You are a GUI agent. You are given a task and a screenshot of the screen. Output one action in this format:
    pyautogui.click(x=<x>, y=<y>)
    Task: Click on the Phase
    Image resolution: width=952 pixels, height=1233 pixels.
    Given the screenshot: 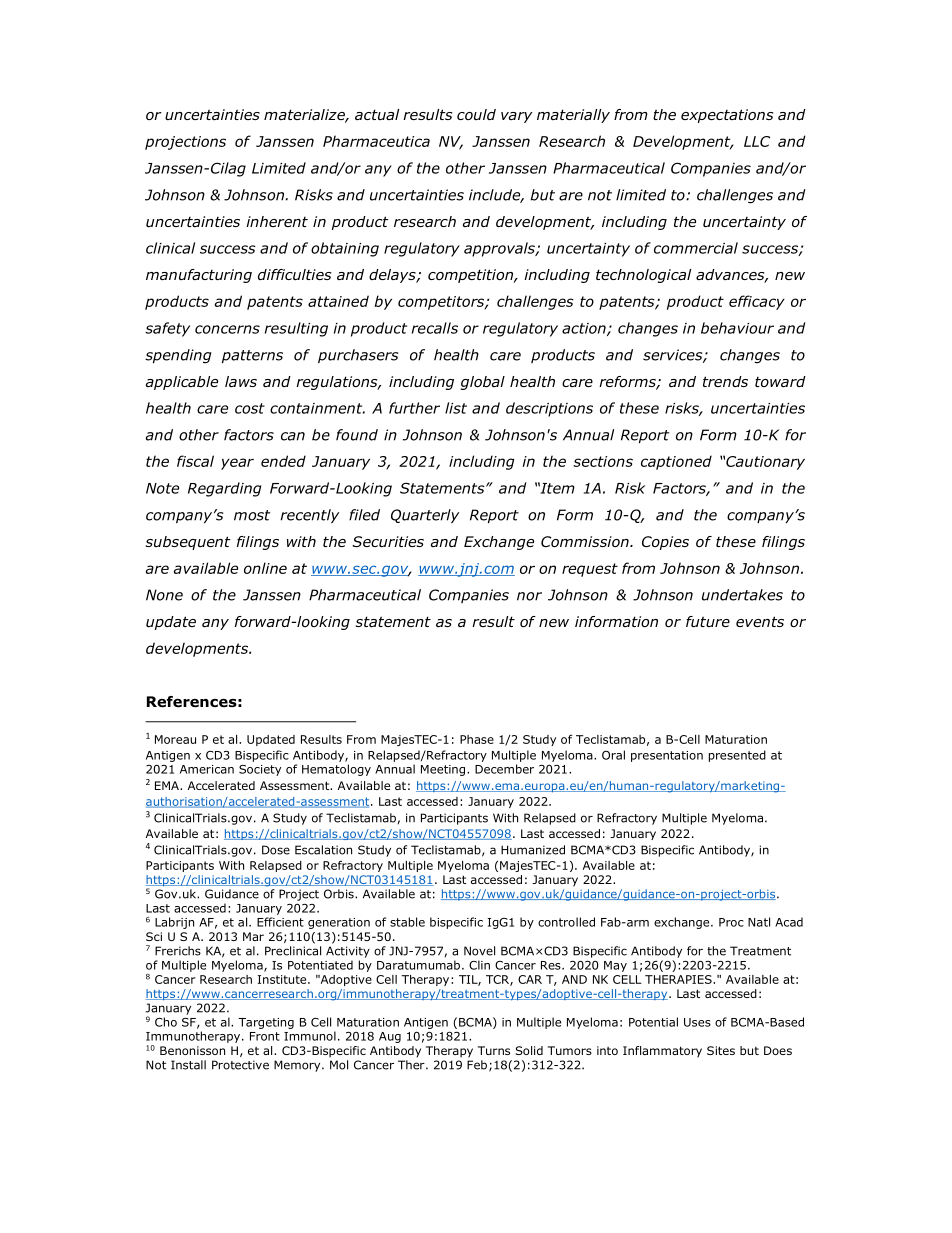 What is the action you would take?
    pyautogui.click(x=477, y=739)
